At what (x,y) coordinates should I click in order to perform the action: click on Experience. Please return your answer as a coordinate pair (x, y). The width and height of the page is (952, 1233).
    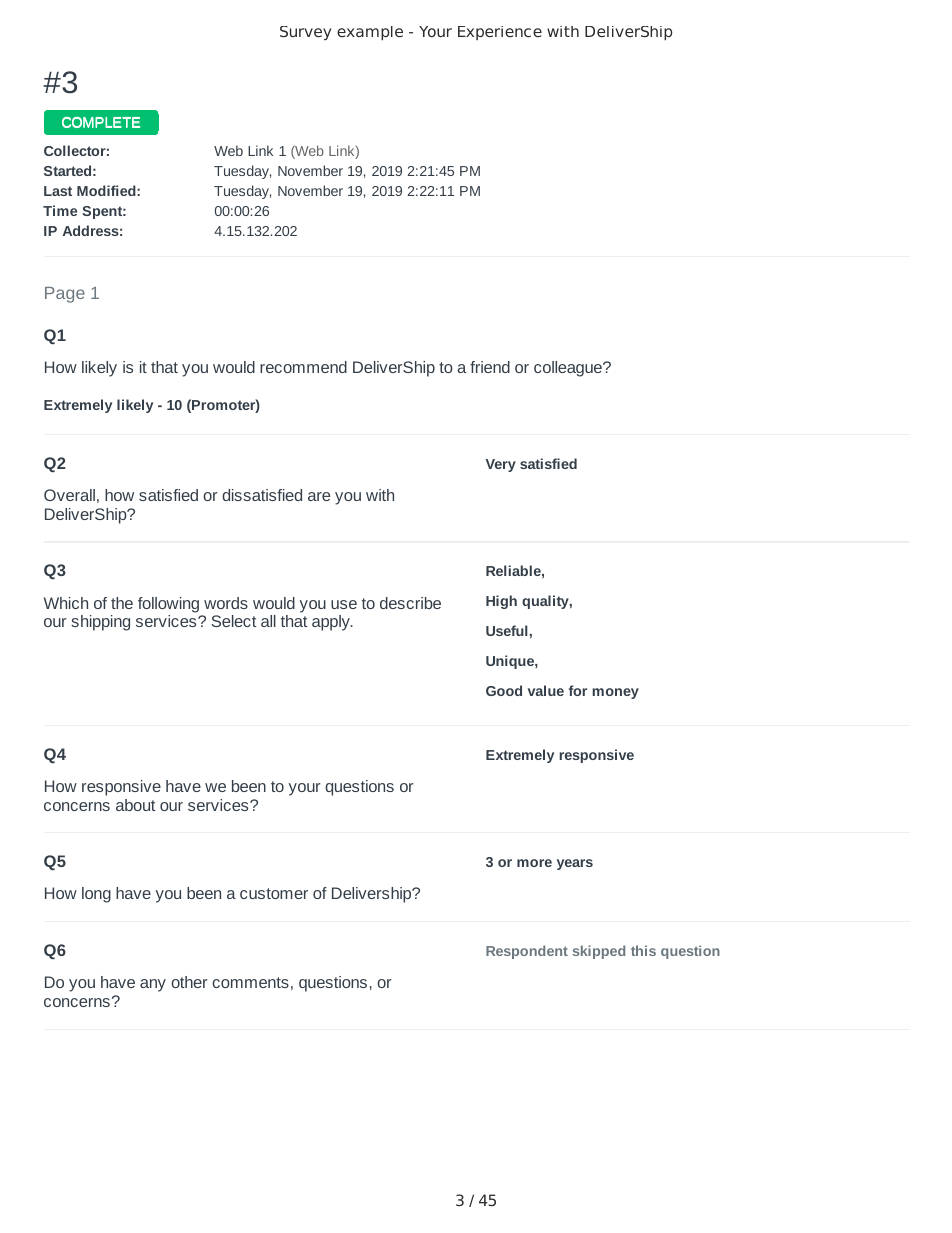
    Looking at the image, I should click on (500, 33).
